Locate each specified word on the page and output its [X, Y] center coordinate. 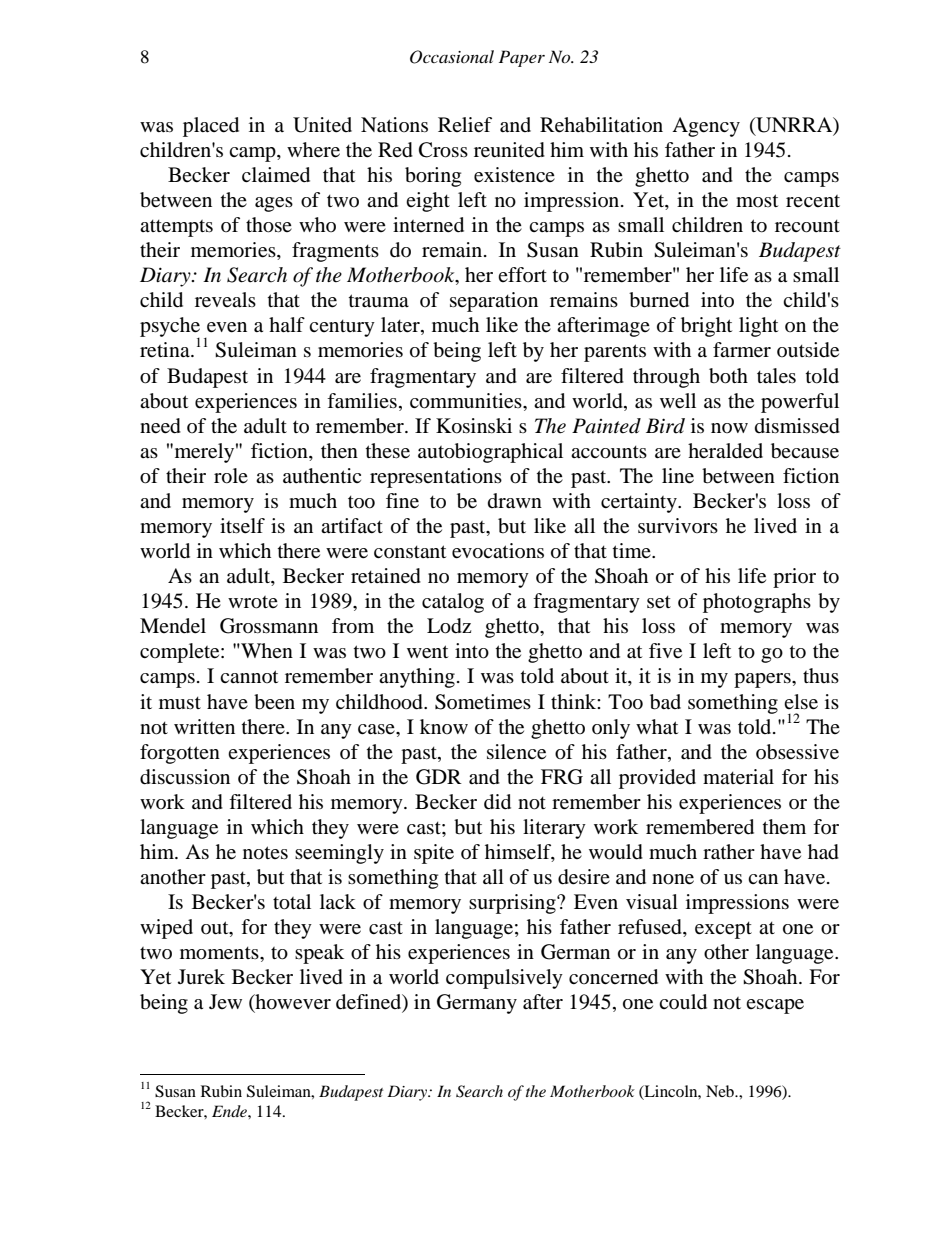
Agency [706, 127]
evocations [498, 551]
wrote [253, 602]
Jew [225, 1001]
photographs [757, 603]
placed [211, 127]
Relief [465, 125]
